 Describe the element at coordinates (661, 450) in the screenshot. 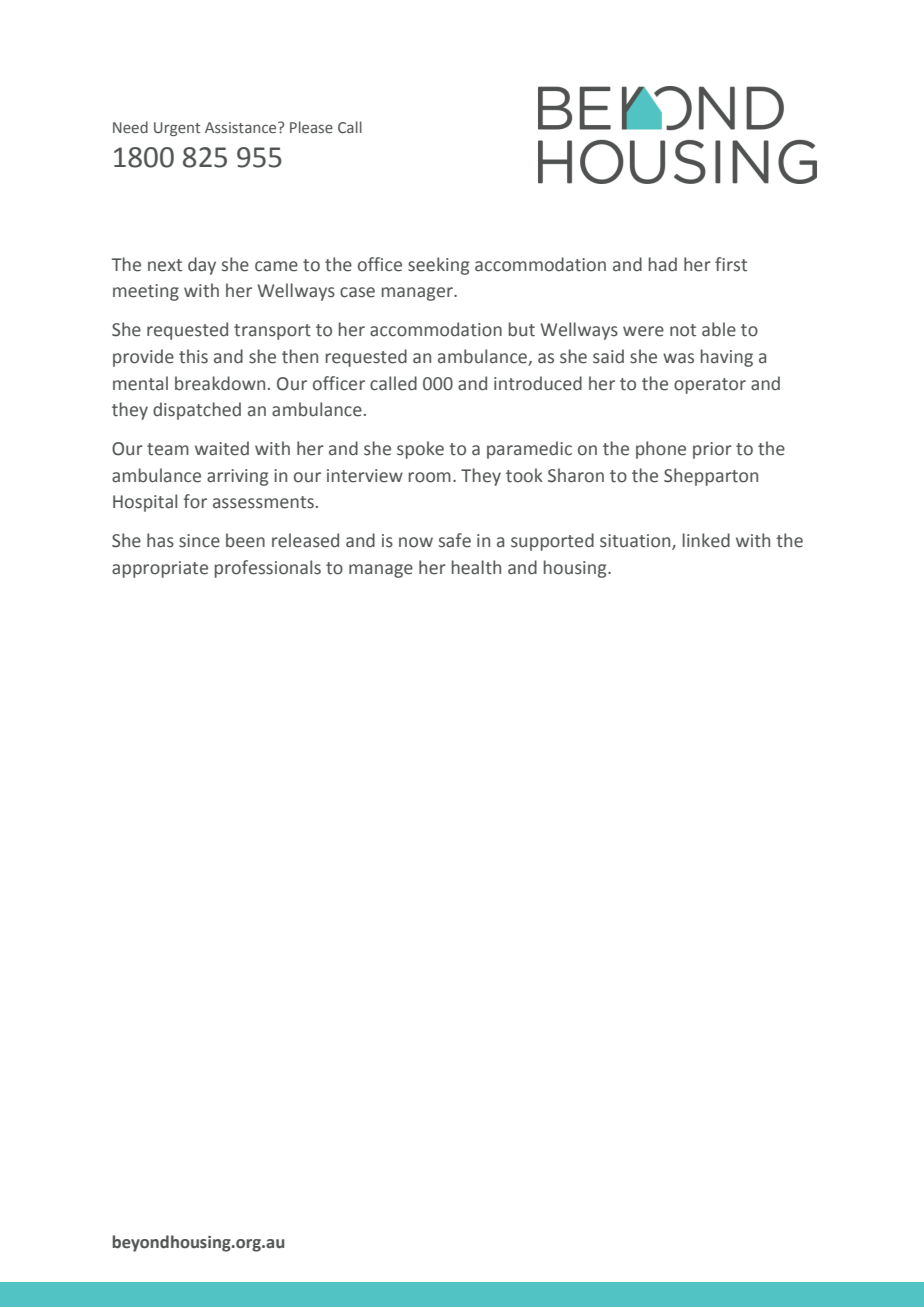

I see `phone` at that location.
